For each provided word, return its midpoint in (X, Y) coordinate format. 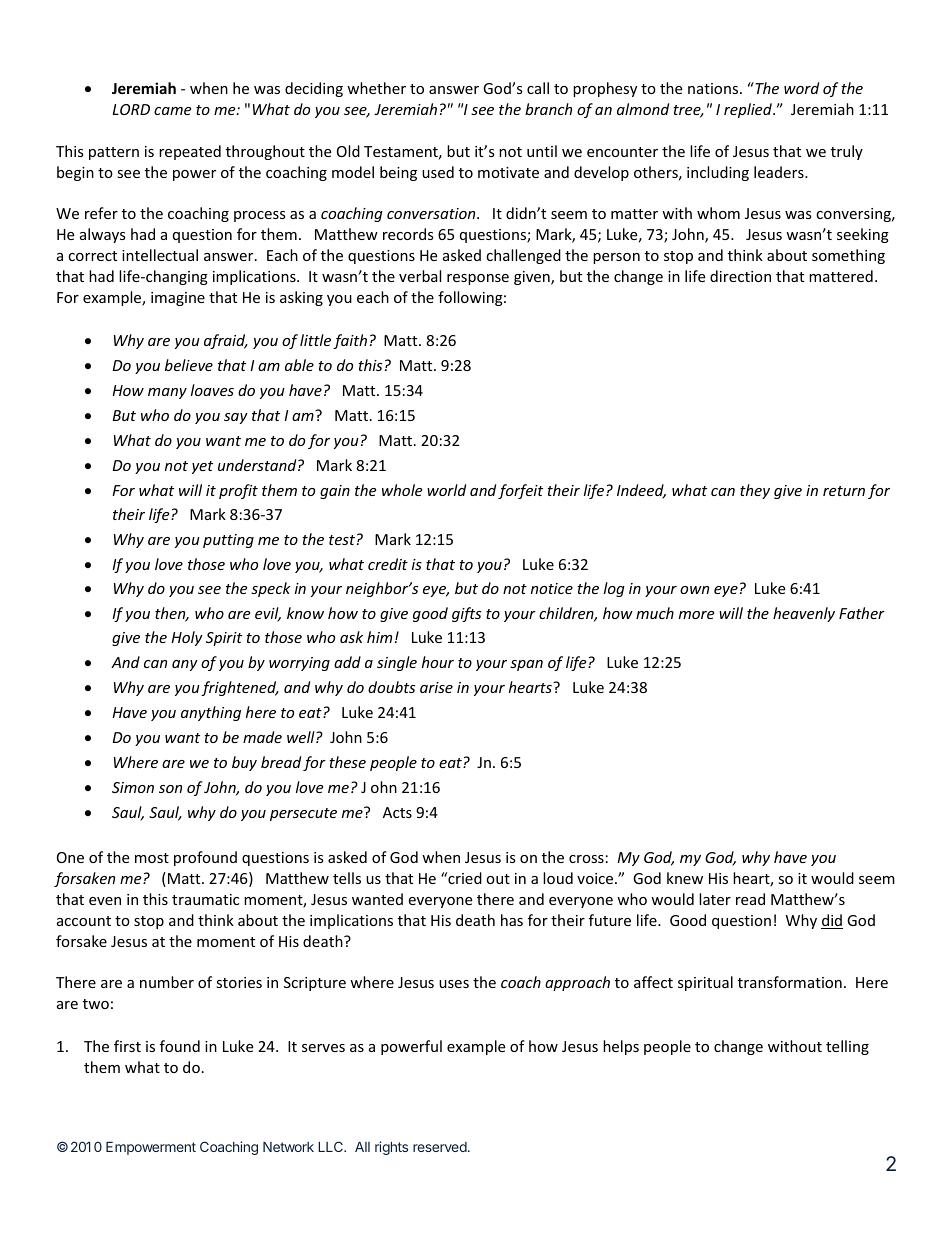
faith (350, 341)
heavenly (804, 614)
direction (740, 276)
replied (749, 110)
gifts (466, 614)
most (152, 858)
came (172, 111)
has (512, 920)
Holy (187, 638)
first (127, 1046)
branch (548, 109)
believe (189, 365)
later (715, 899)
